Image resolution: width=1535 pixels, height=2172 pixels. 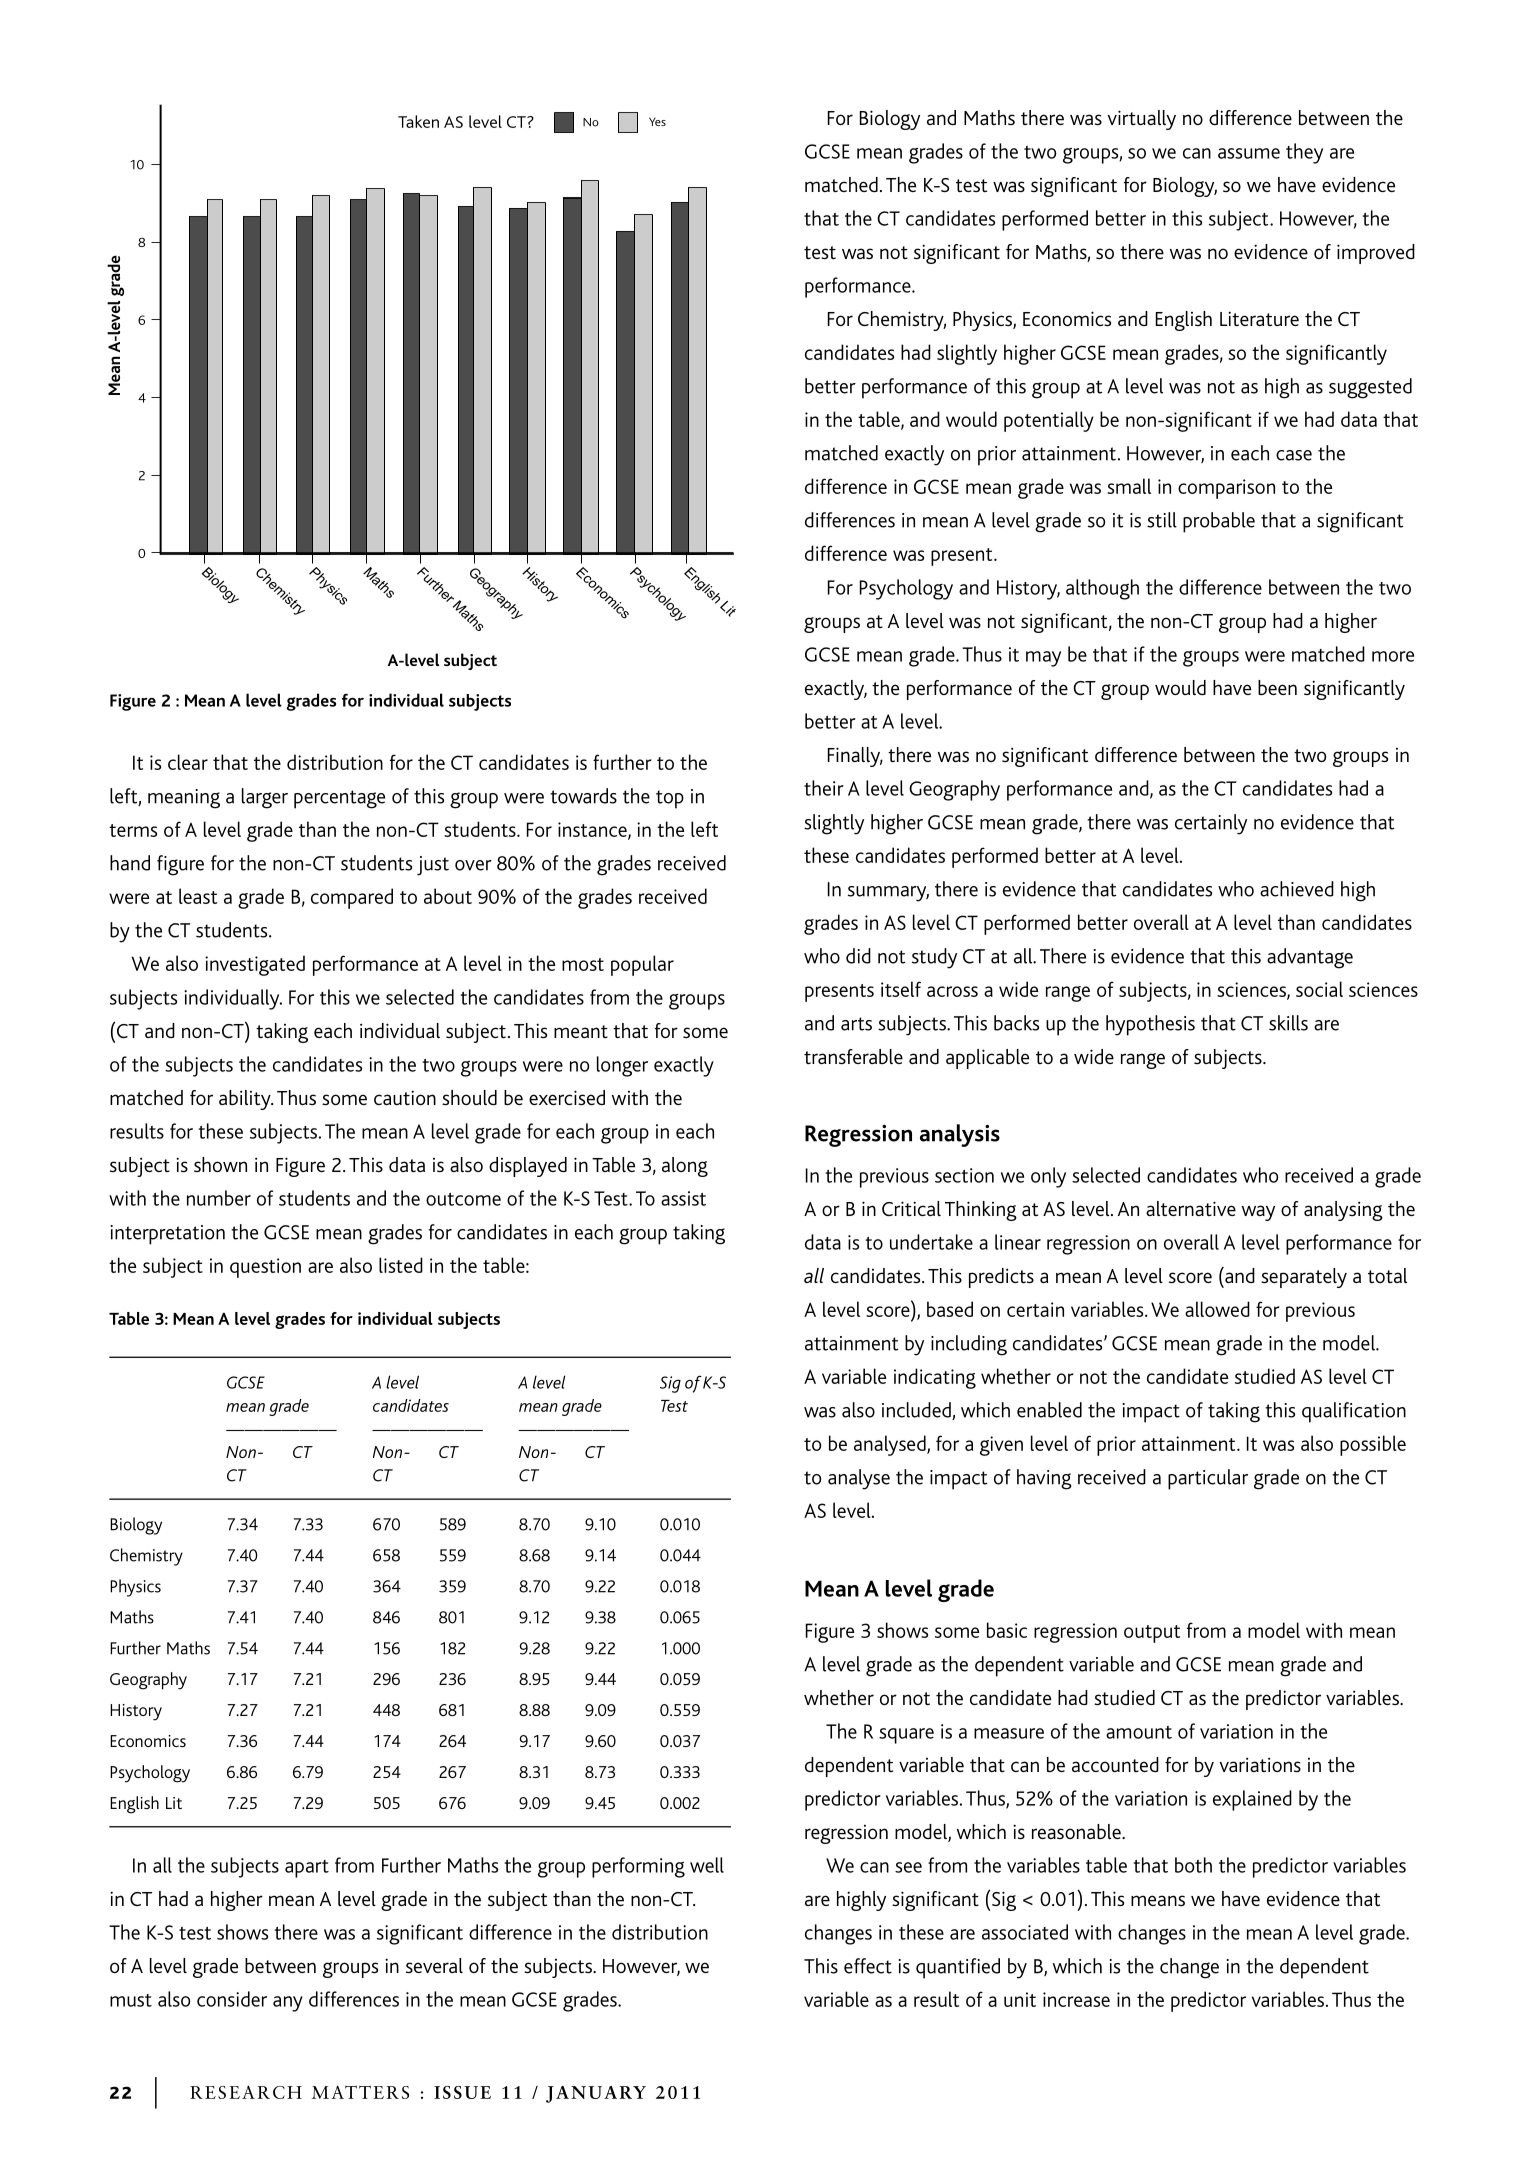 I want to click on Taken, so click(x=418, y=121).
